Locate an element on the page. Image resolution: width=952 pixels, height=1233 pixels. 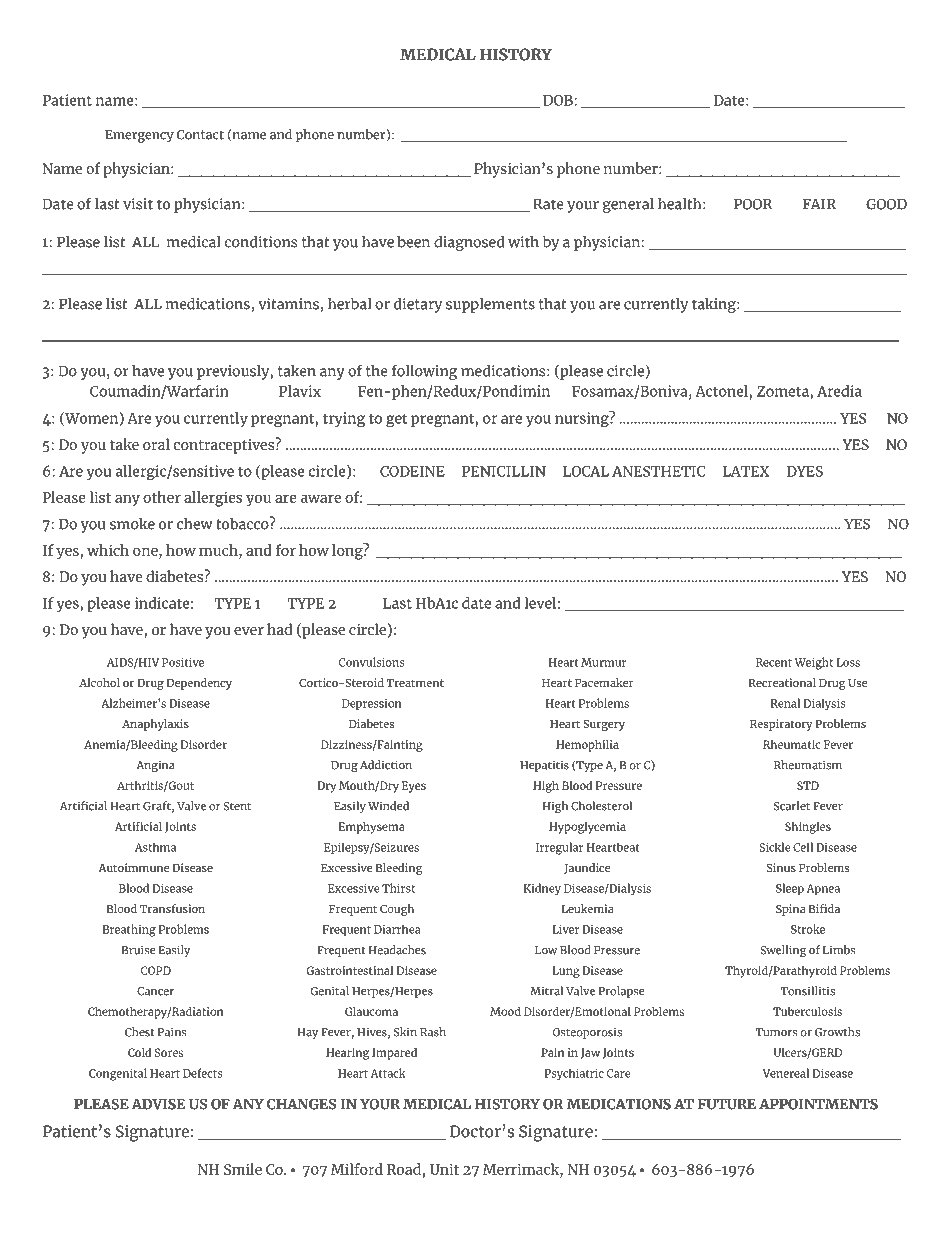
Recent is located at coordinates (774, 662).
